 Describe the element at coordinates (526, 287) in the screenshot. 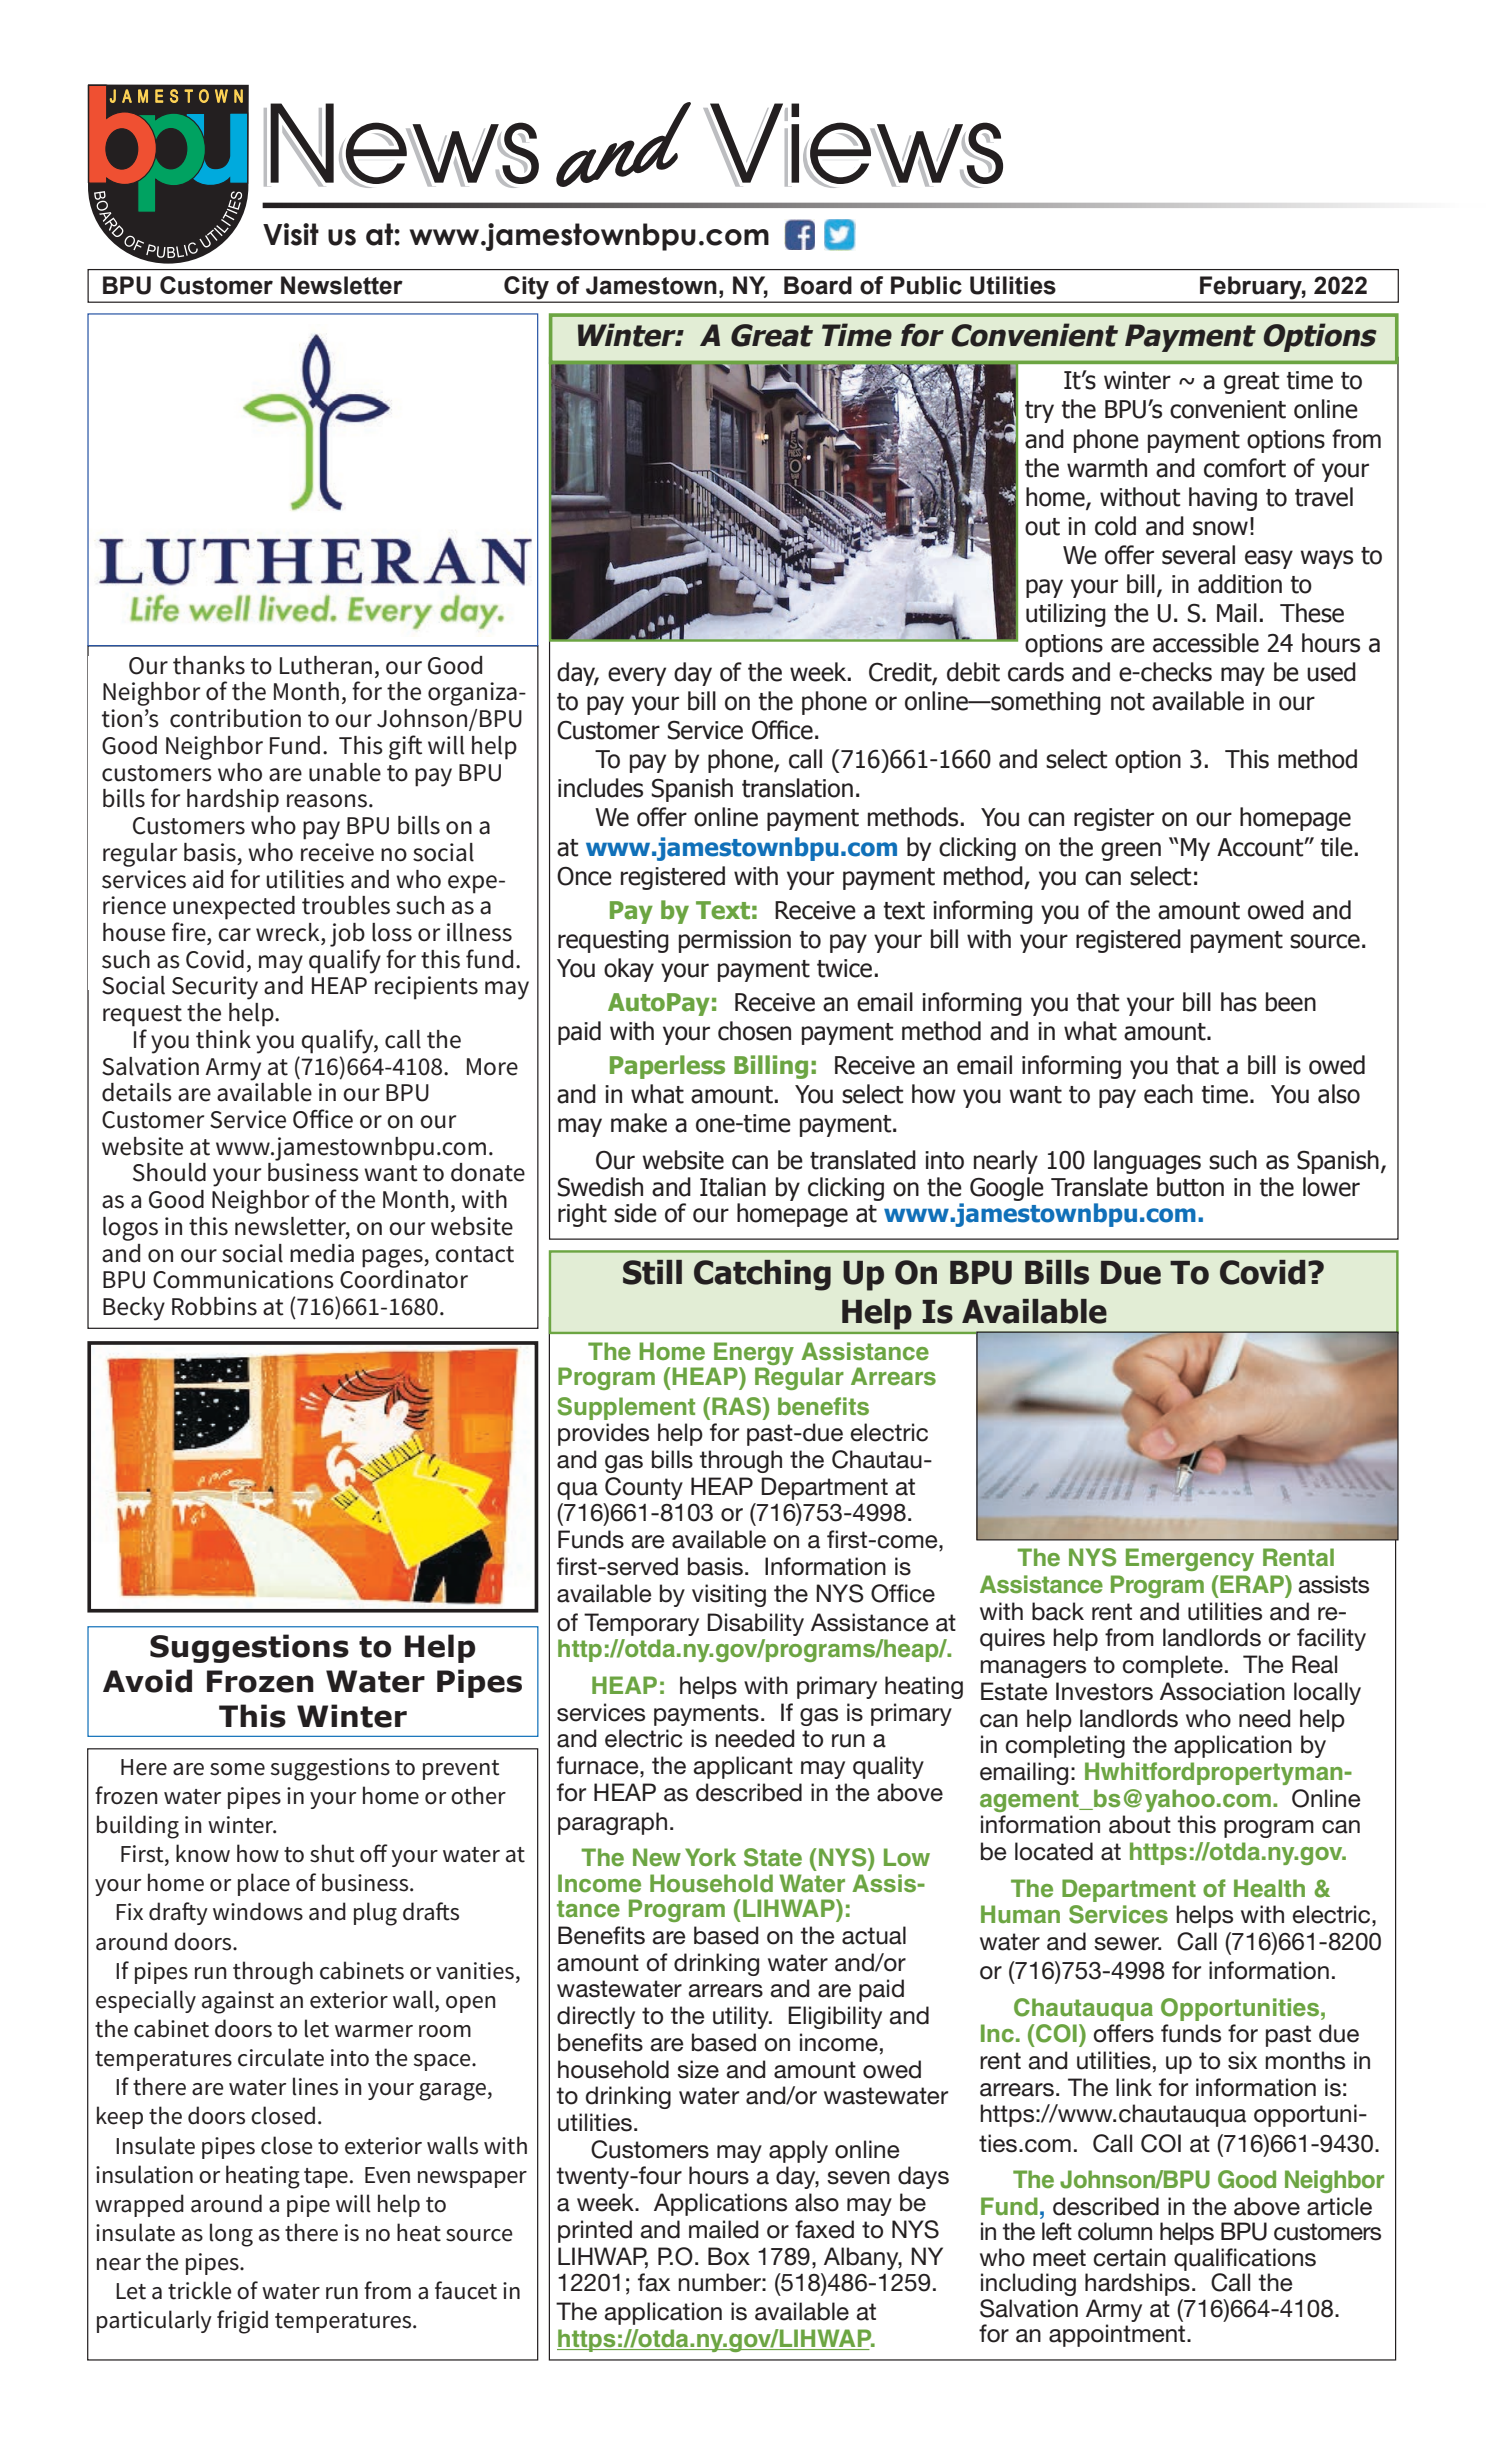

I see `City` at that location.
